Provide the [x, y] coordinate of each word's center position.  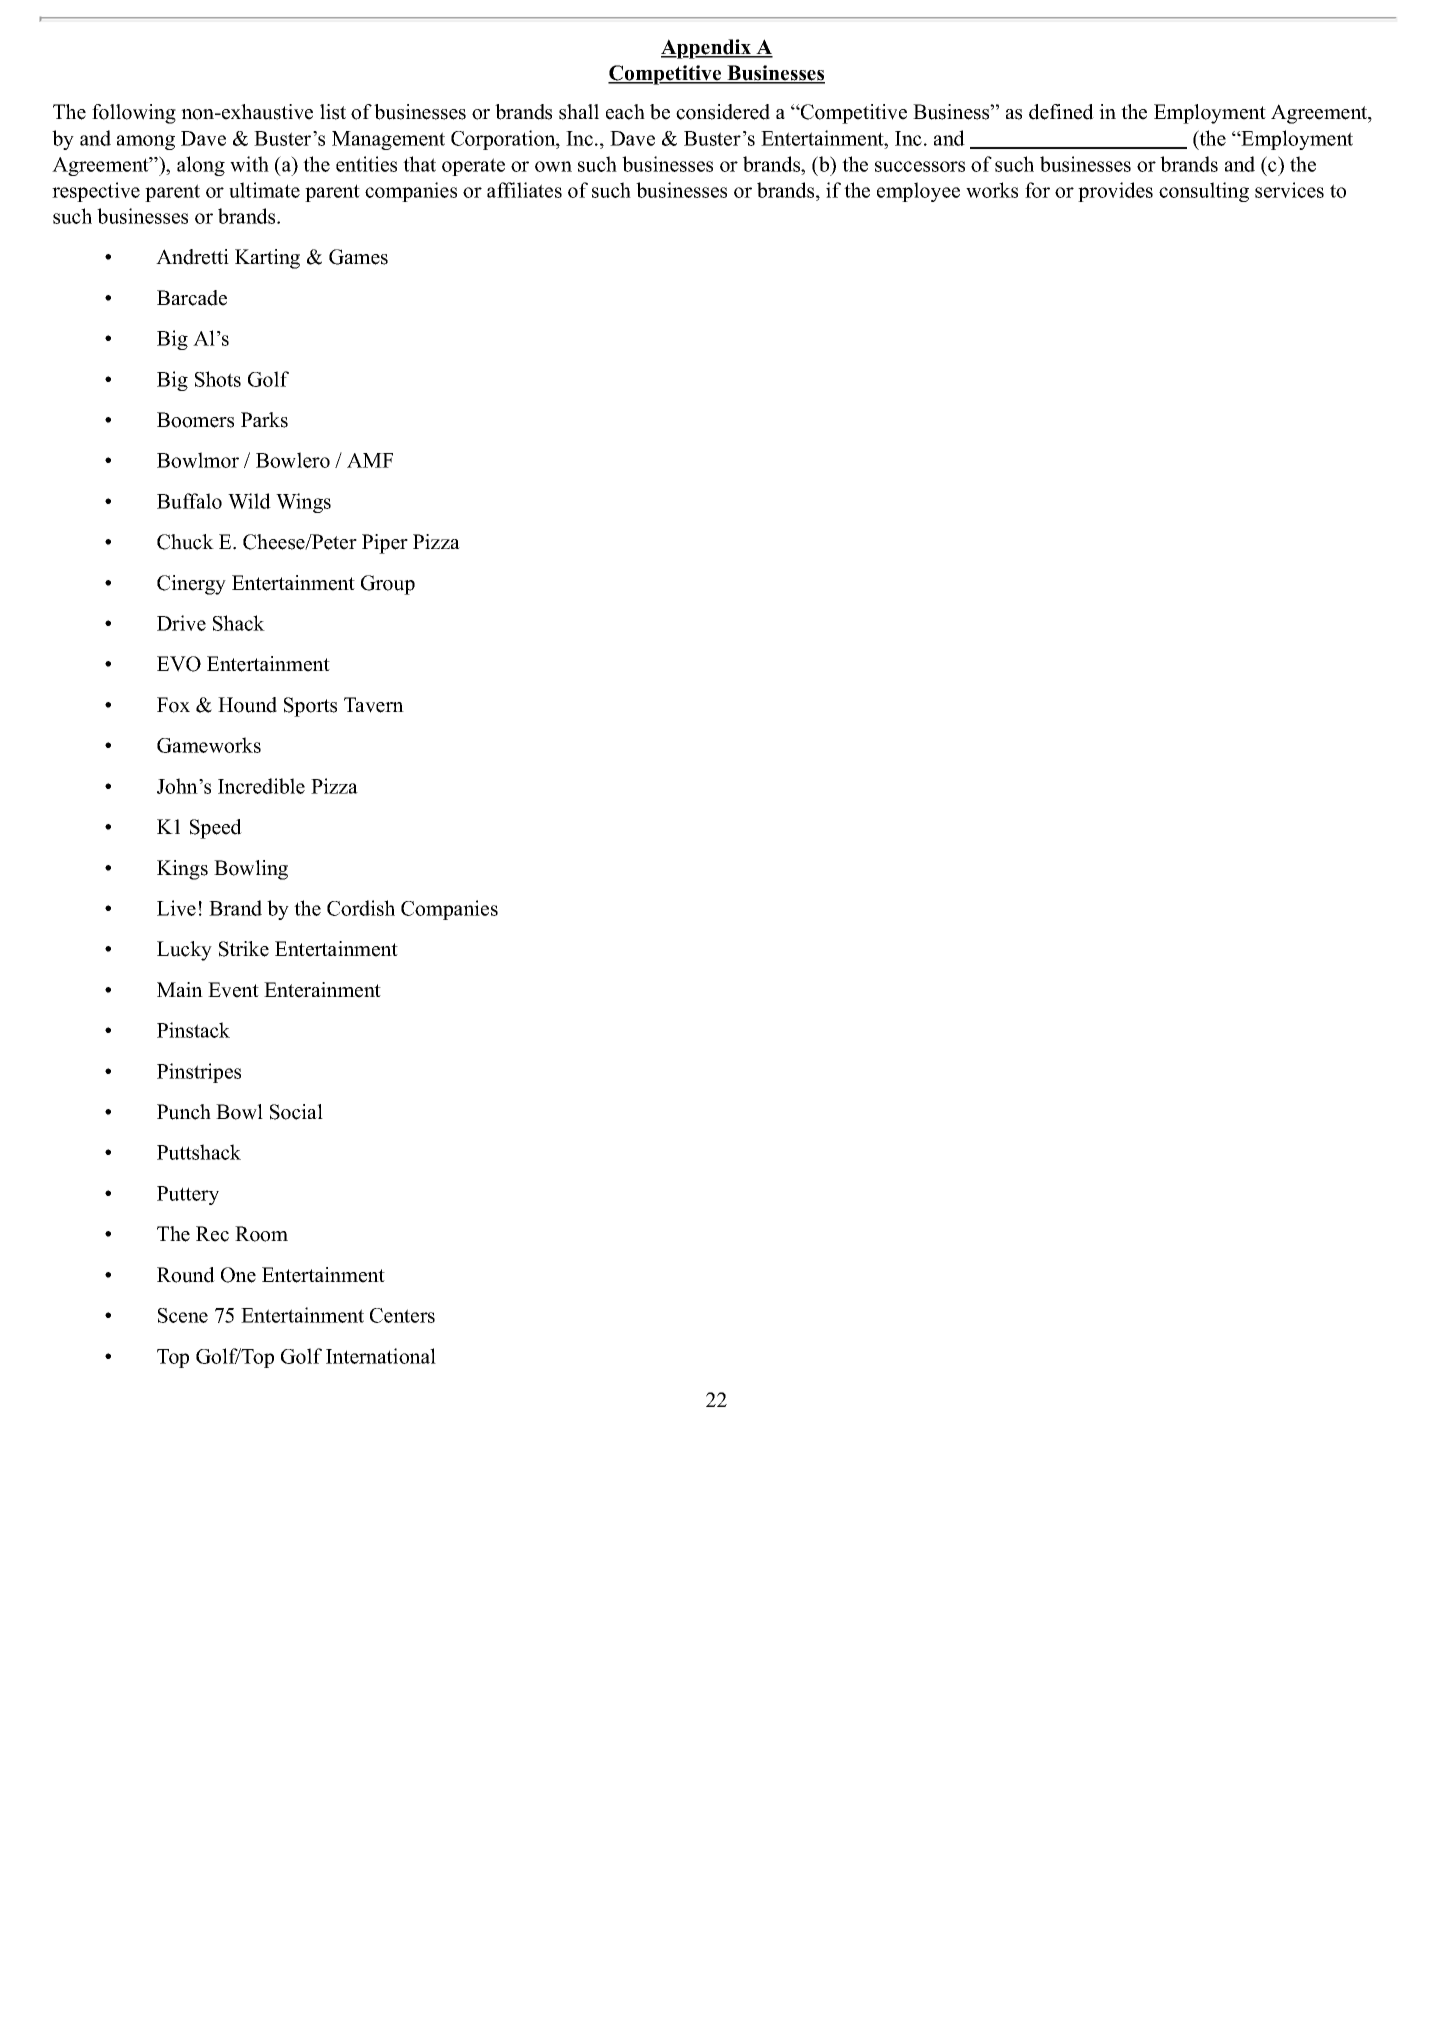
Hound [247, 705]
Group [388, 585]
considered [723, 112]
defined [1061, 112]
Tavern [374, 705]
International [381, 1356]
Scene [183, 1315]
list [333, 112]
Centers [402, 1315]
